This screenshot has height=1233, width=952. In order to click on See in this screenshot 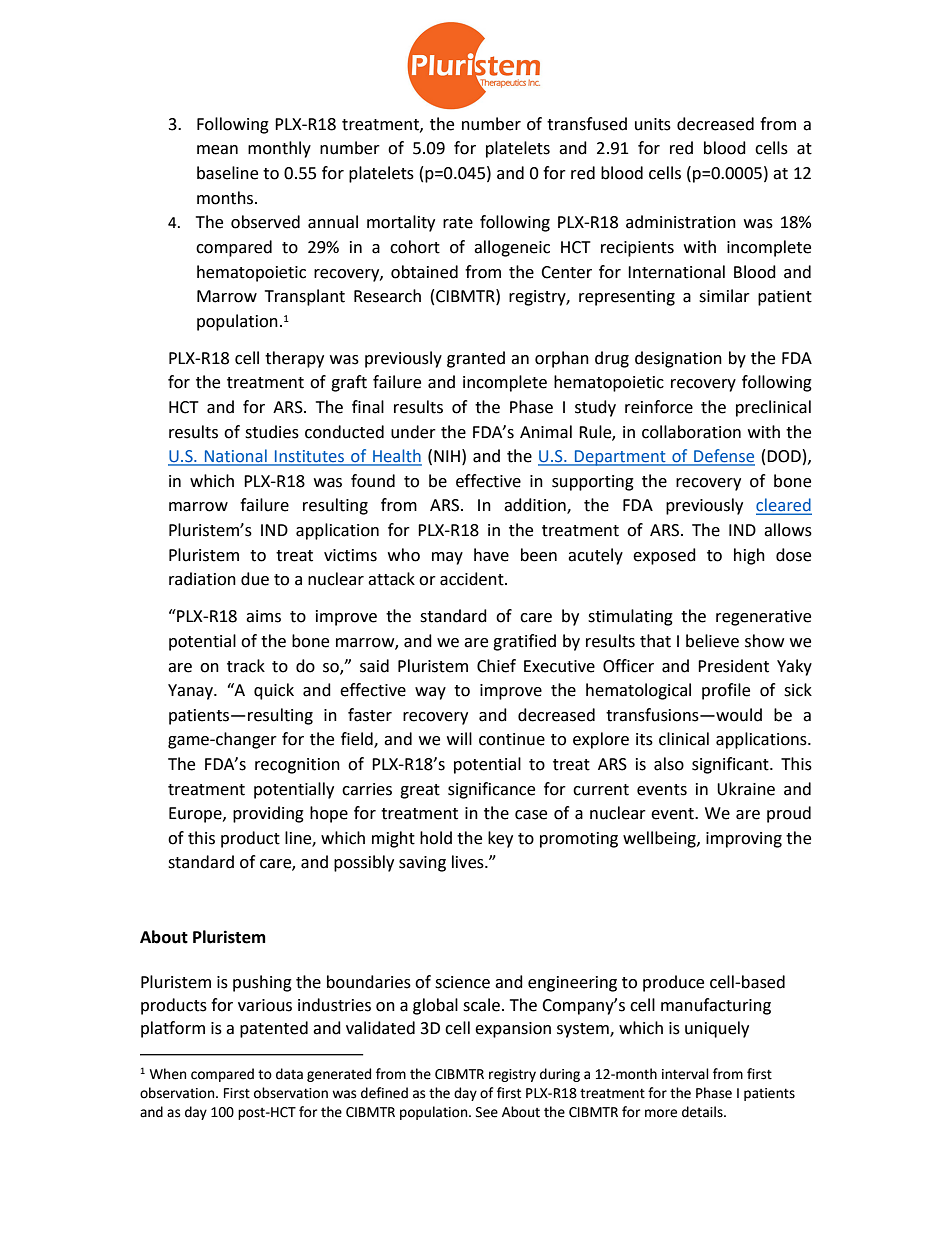, I will do `click(487, 1112)`.
